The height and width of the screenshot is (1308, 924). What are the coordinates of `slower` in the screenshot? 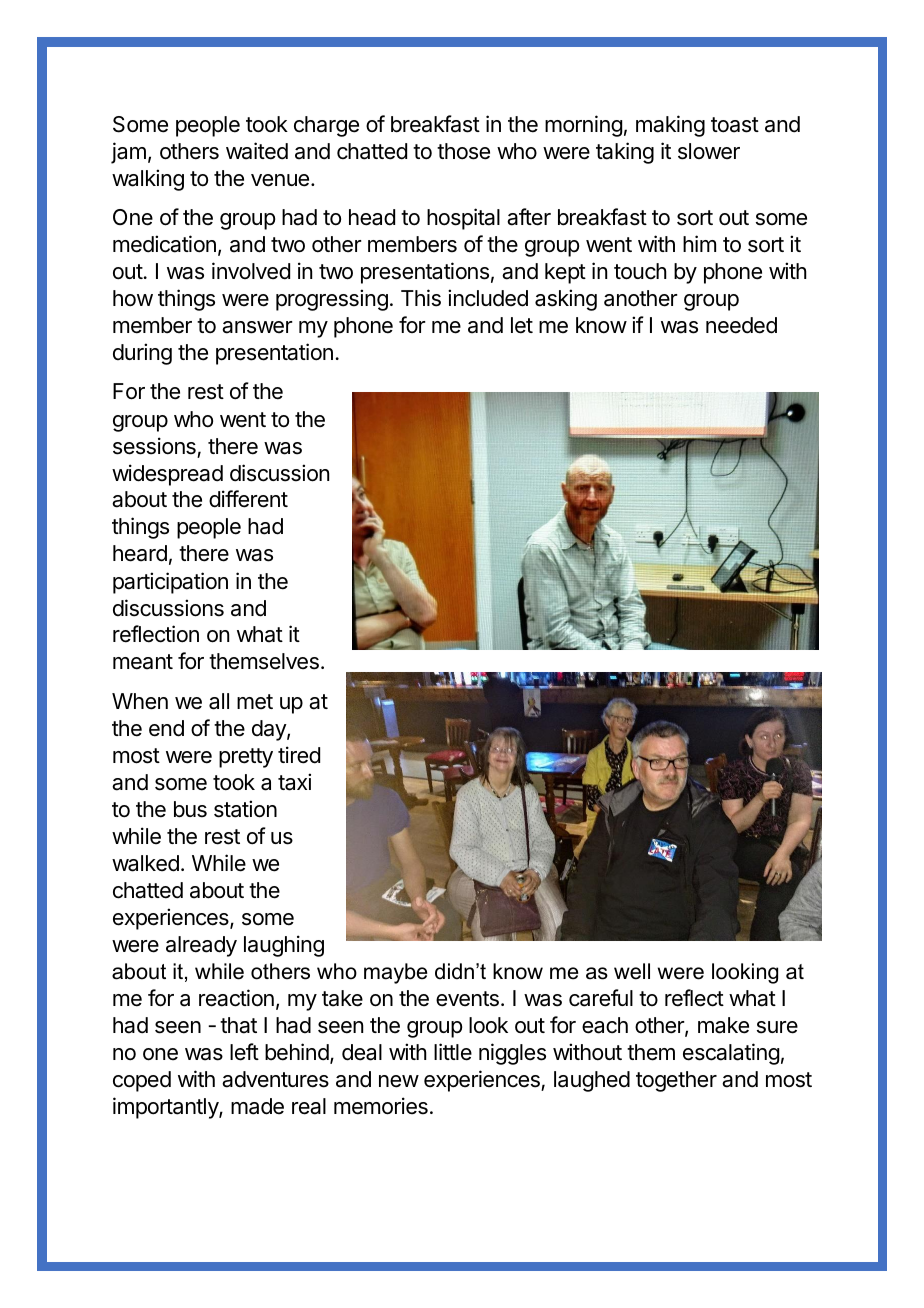 It's located at (709, 151).
